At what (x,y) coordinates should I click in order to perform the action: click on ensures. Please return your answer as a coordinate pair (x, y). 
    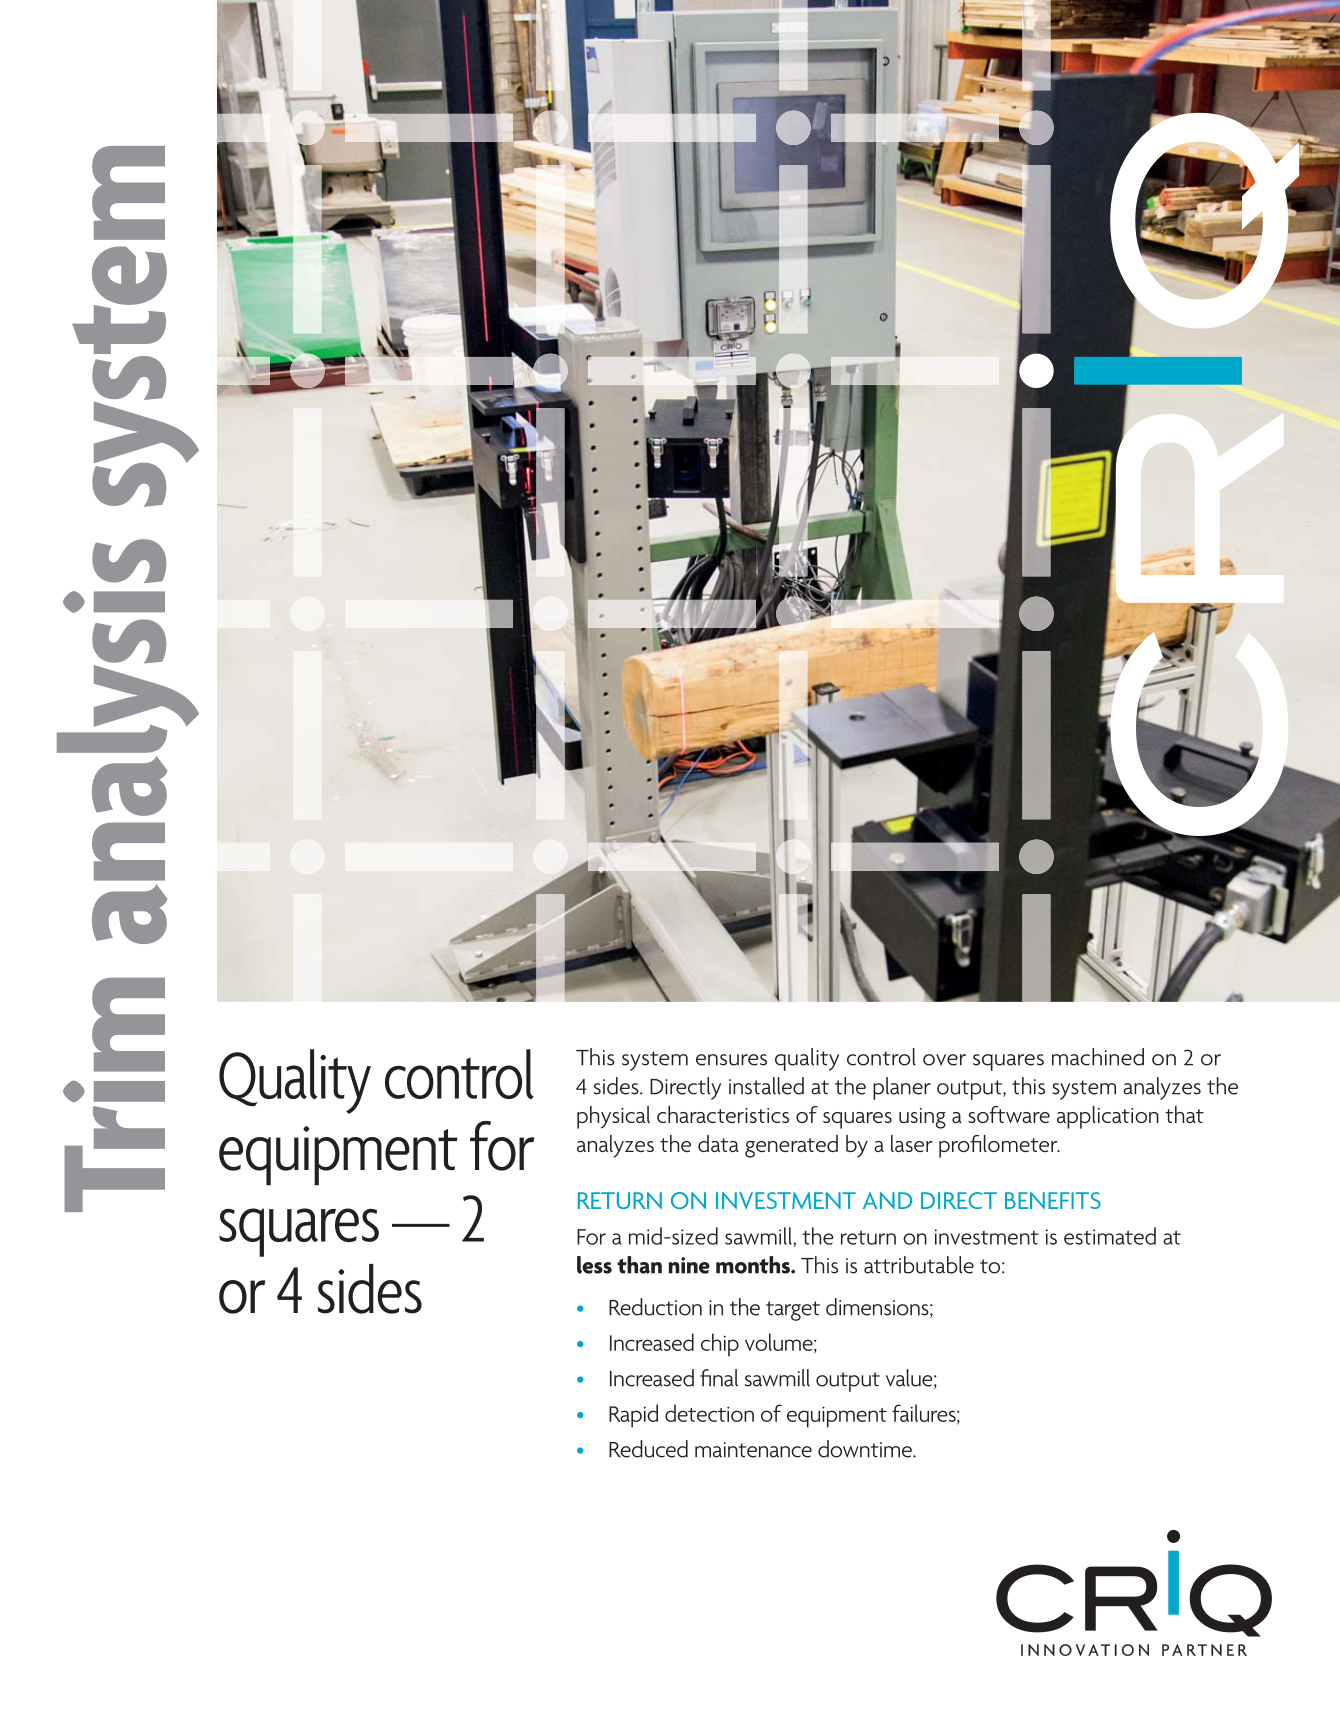
    Looking at the image, I should click on (731, 1060).
